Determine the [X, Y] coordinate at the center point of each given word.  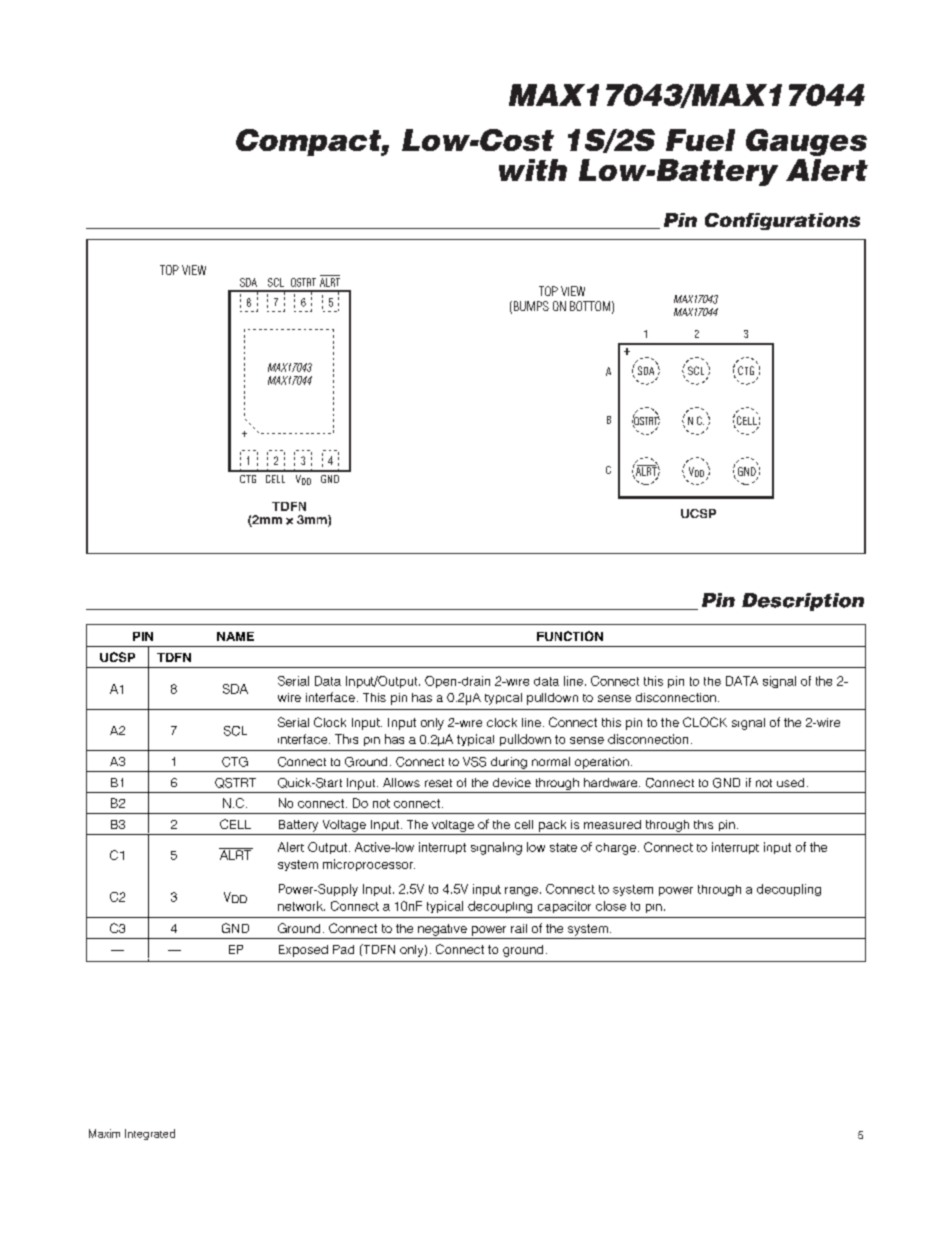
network [301, 906]
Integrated [150, 1134]
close [611, 906]
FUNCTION [570, 636]
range [521, 891]
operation [602, 763]
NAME [235, 636]
